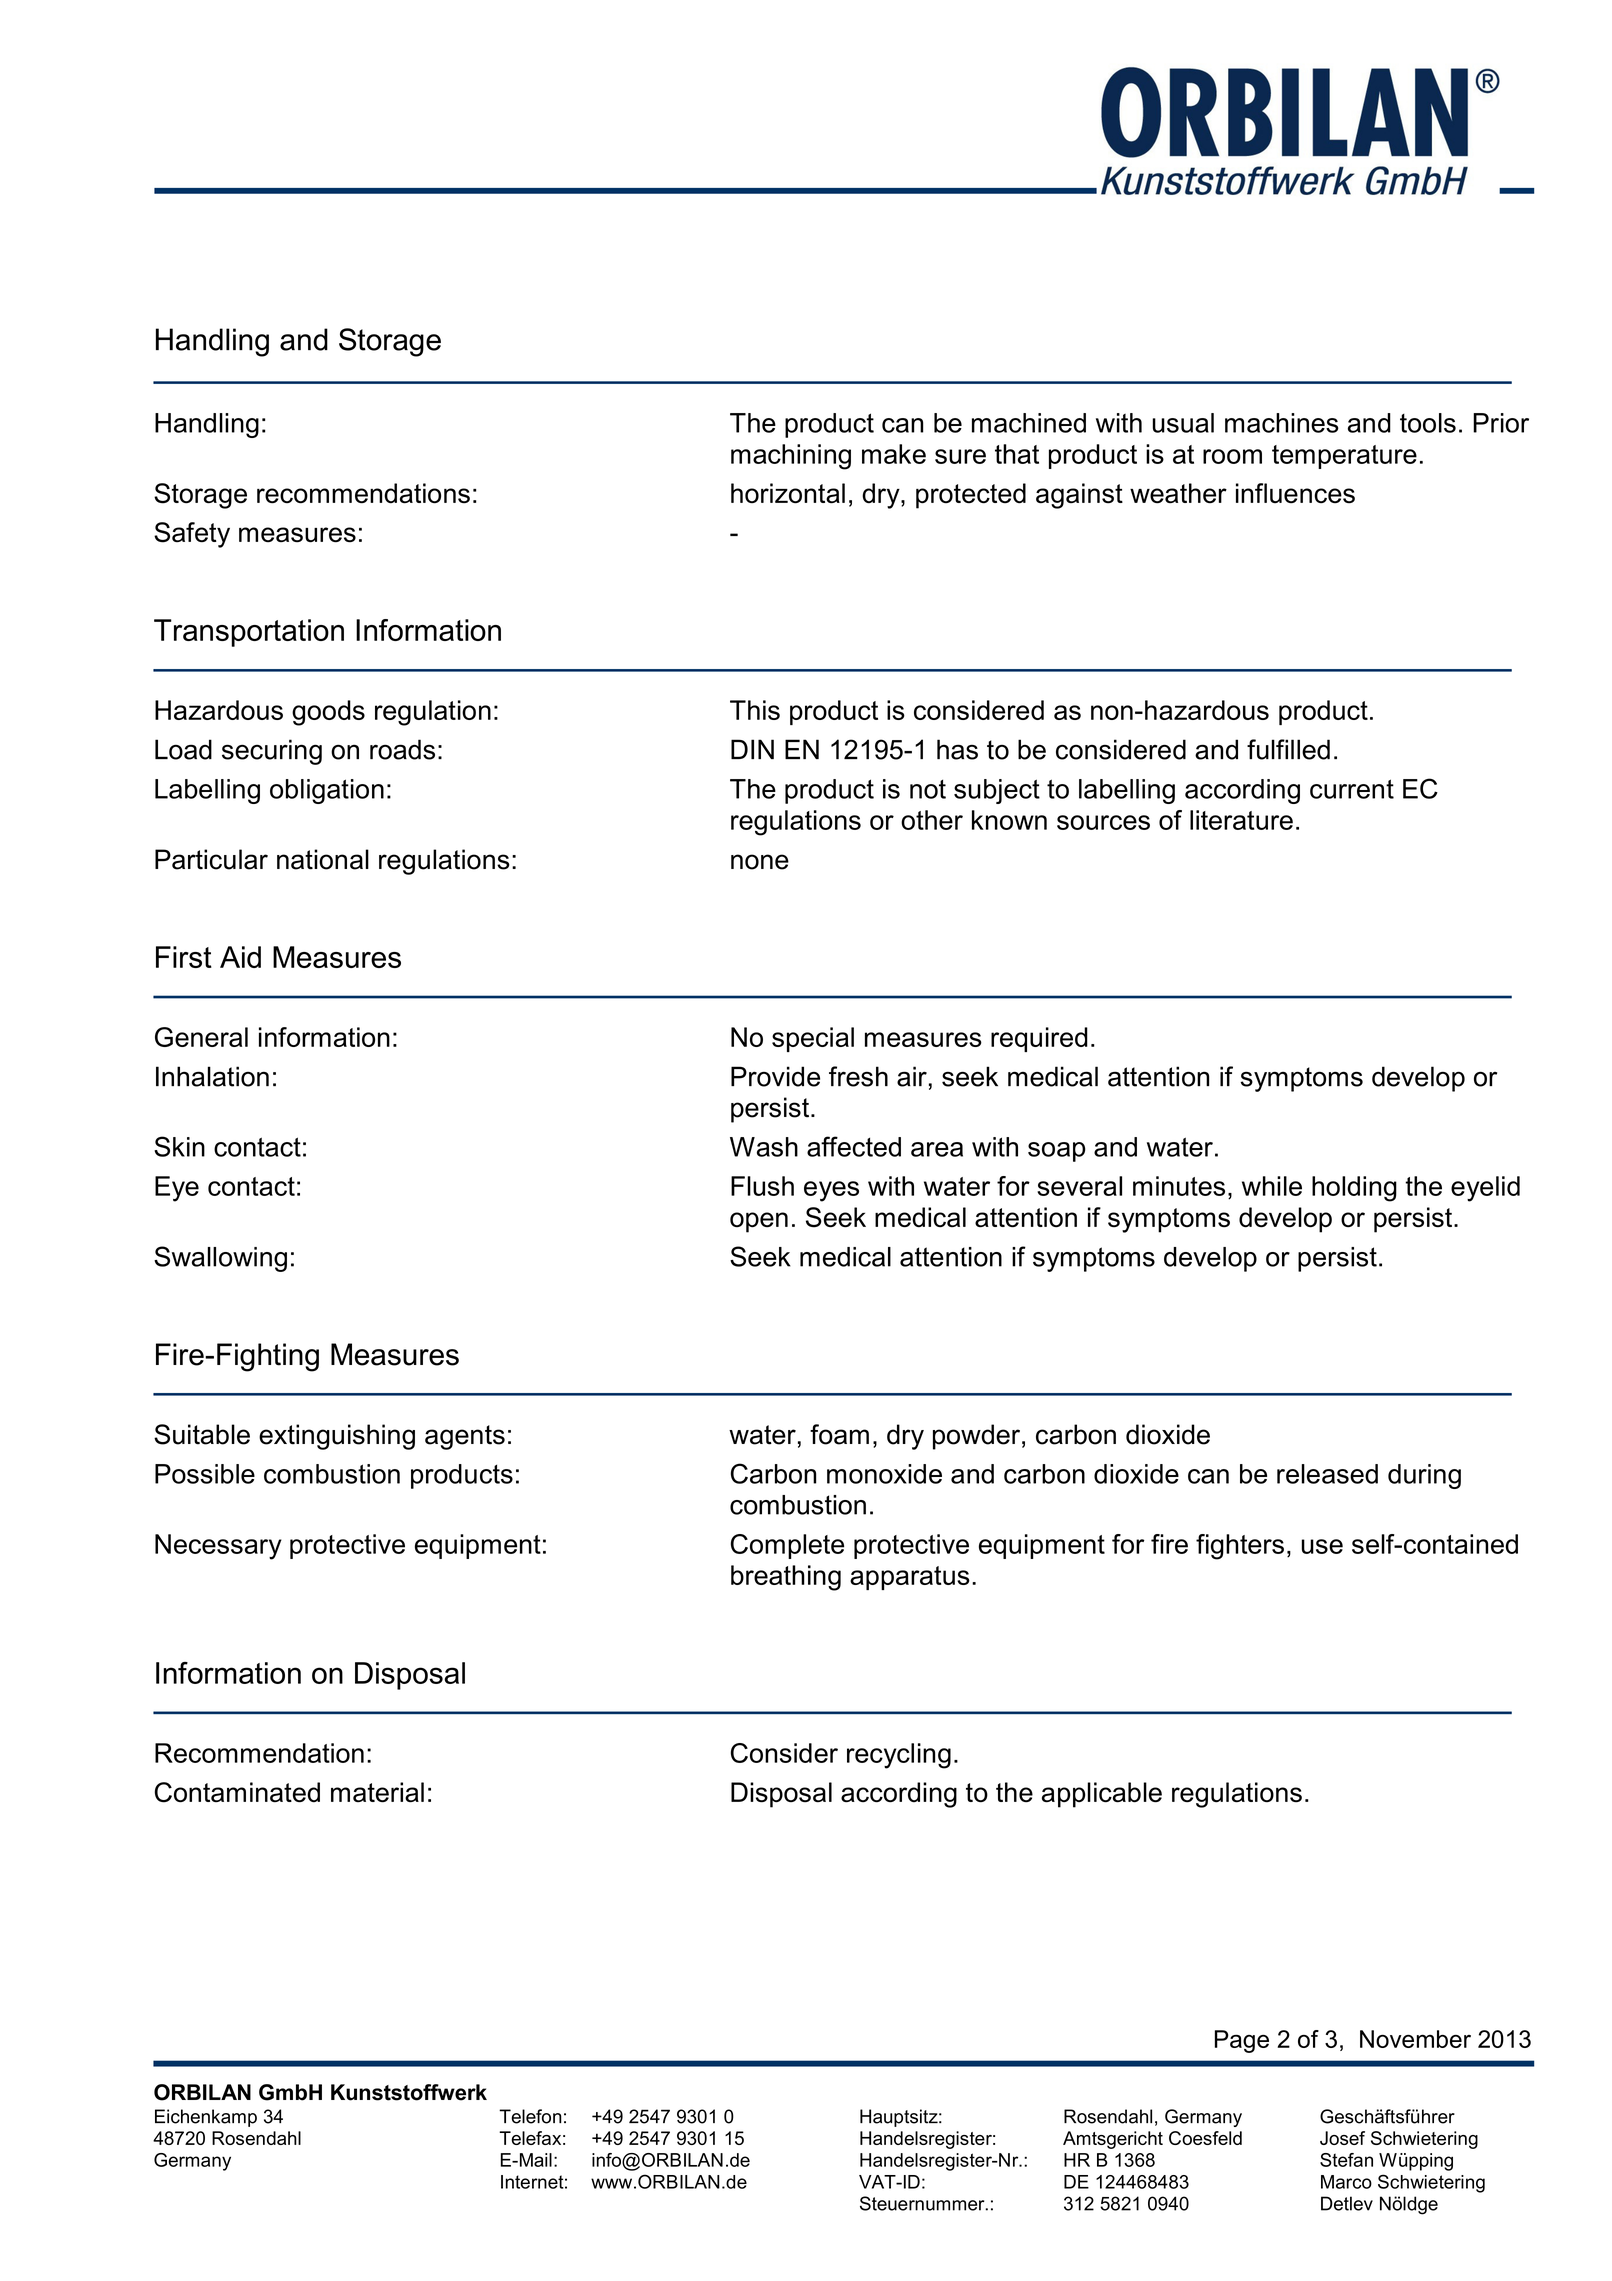 This screenshot has width=1612, height=2281. Describe the element at coordinates (212, 1076) in the screenshot. I see `Inhalation` at that location.
